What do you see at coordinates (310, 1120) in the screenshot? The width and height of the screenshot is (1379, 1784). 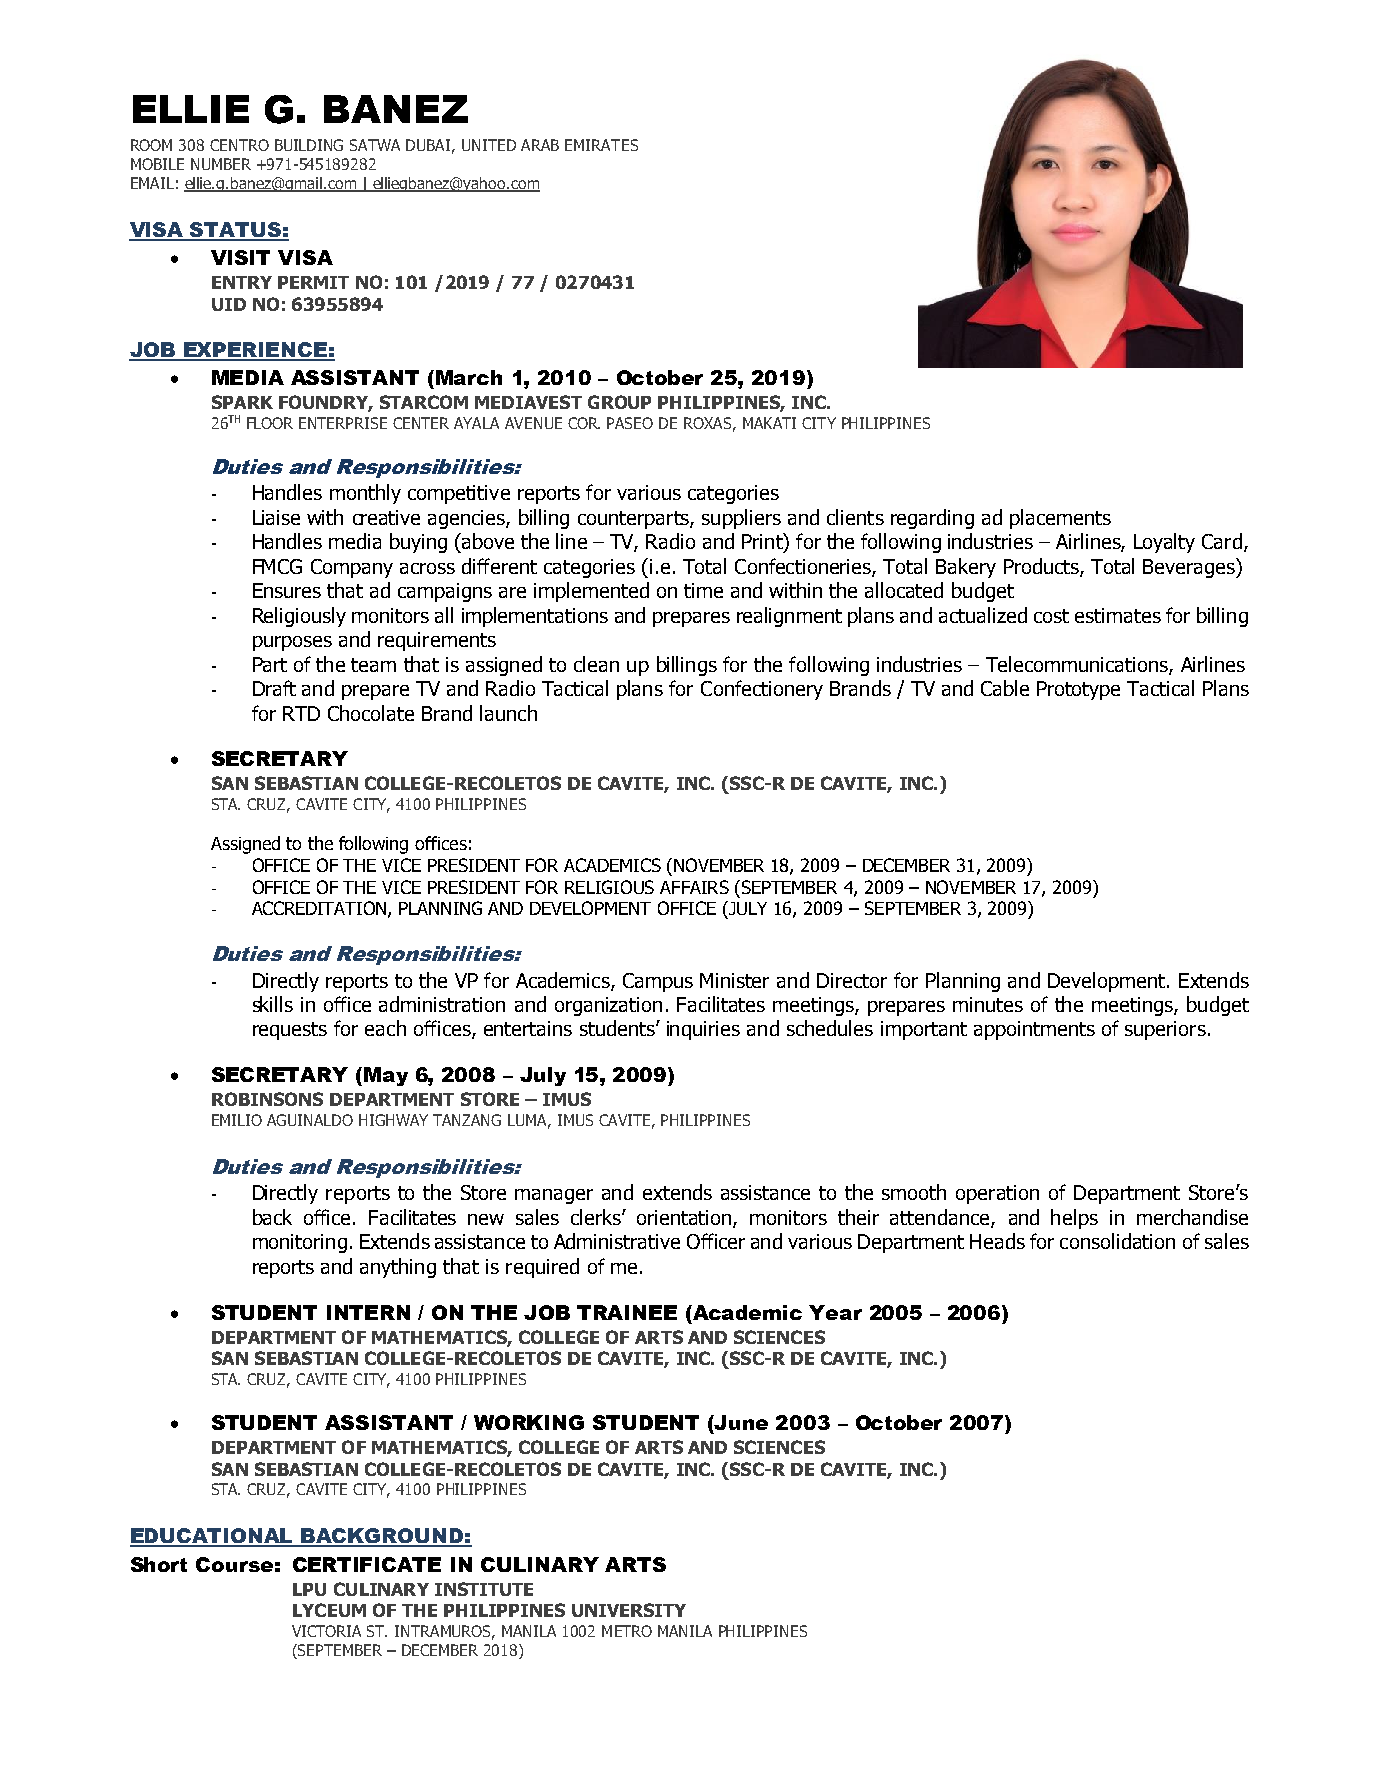 I see `AGUINALDO` at bounding box center [310, 1120].
